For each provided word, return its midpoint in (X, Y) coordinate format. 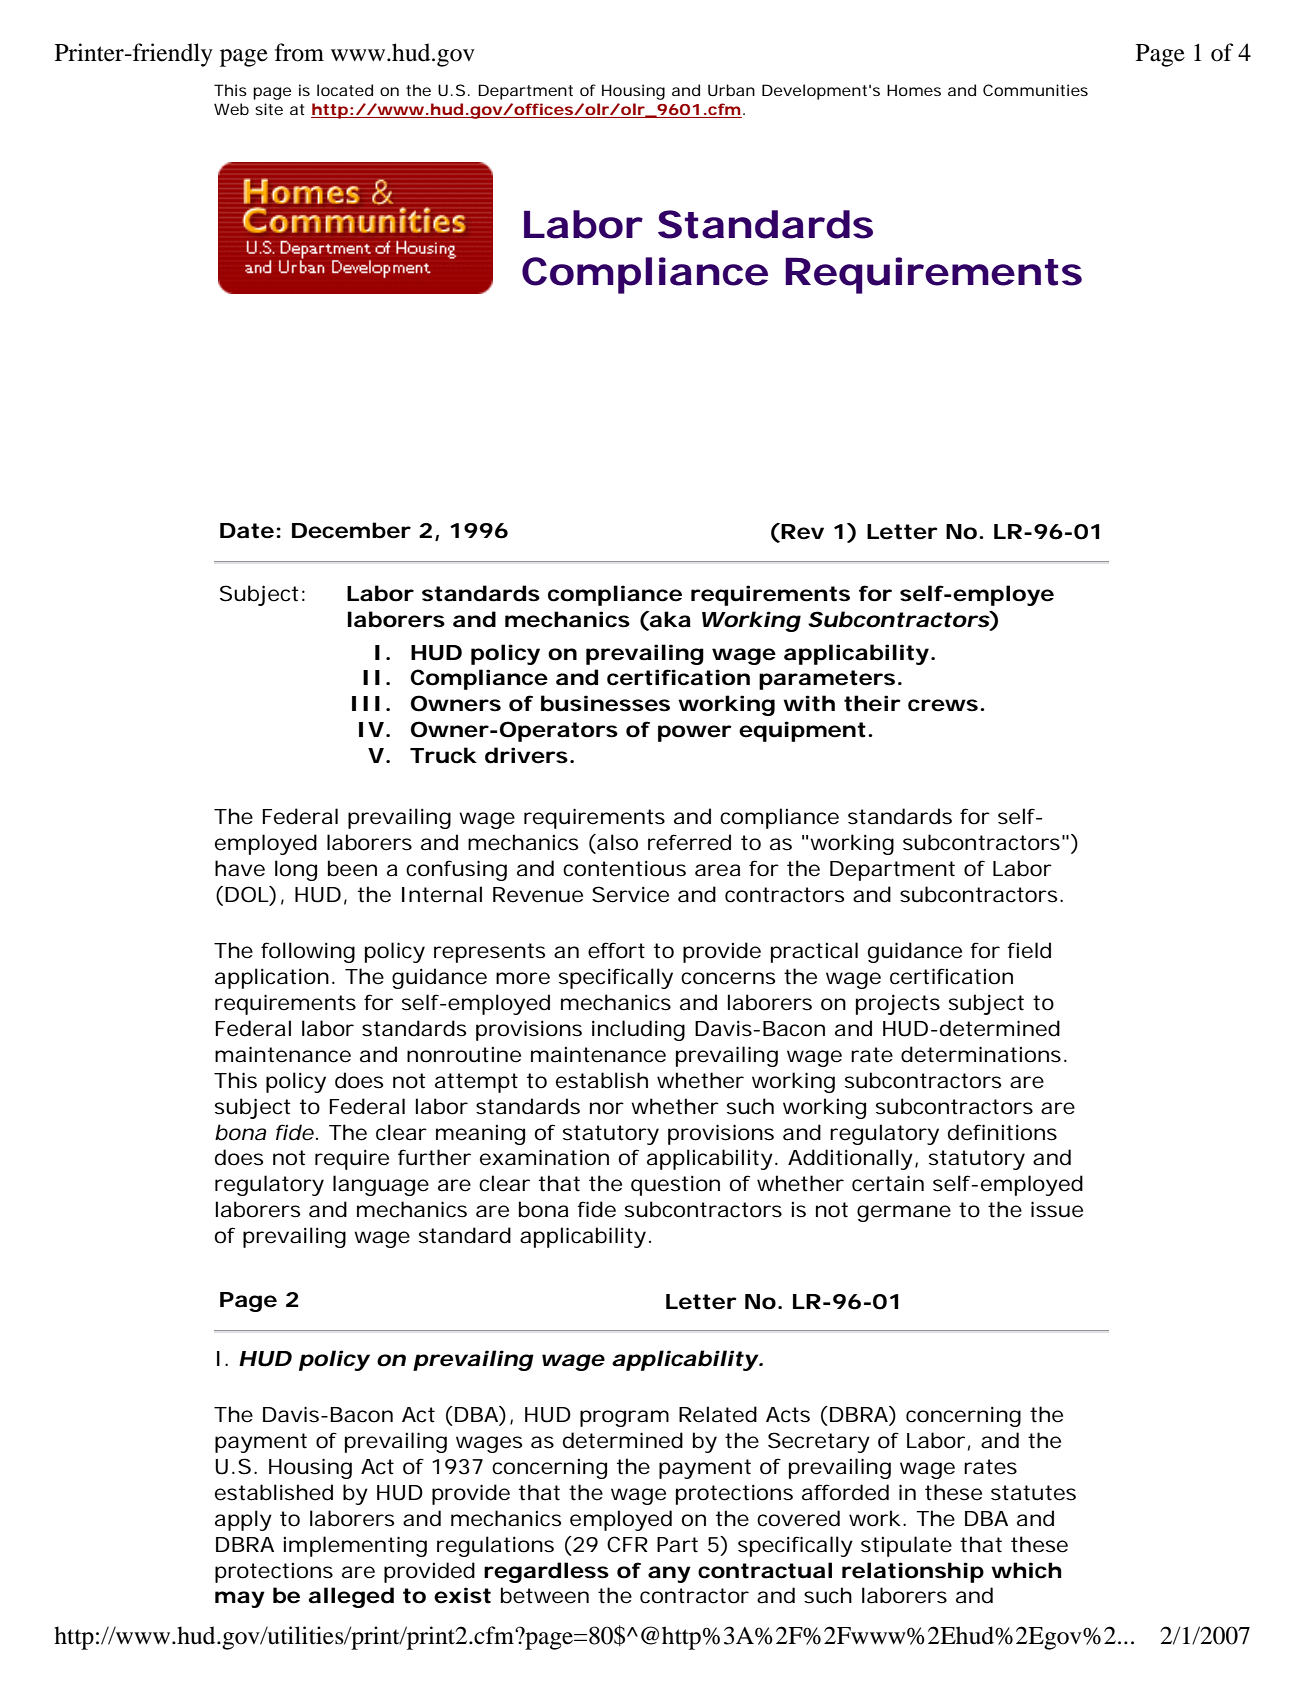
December (351, 530)
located (345, 90)
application (272, 978)
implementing (355, 1546)
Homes (914, 90)
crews (943, 705)
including (638, 1030)
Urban (731, 90)
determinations (981, 1054)
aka (669, 620)
